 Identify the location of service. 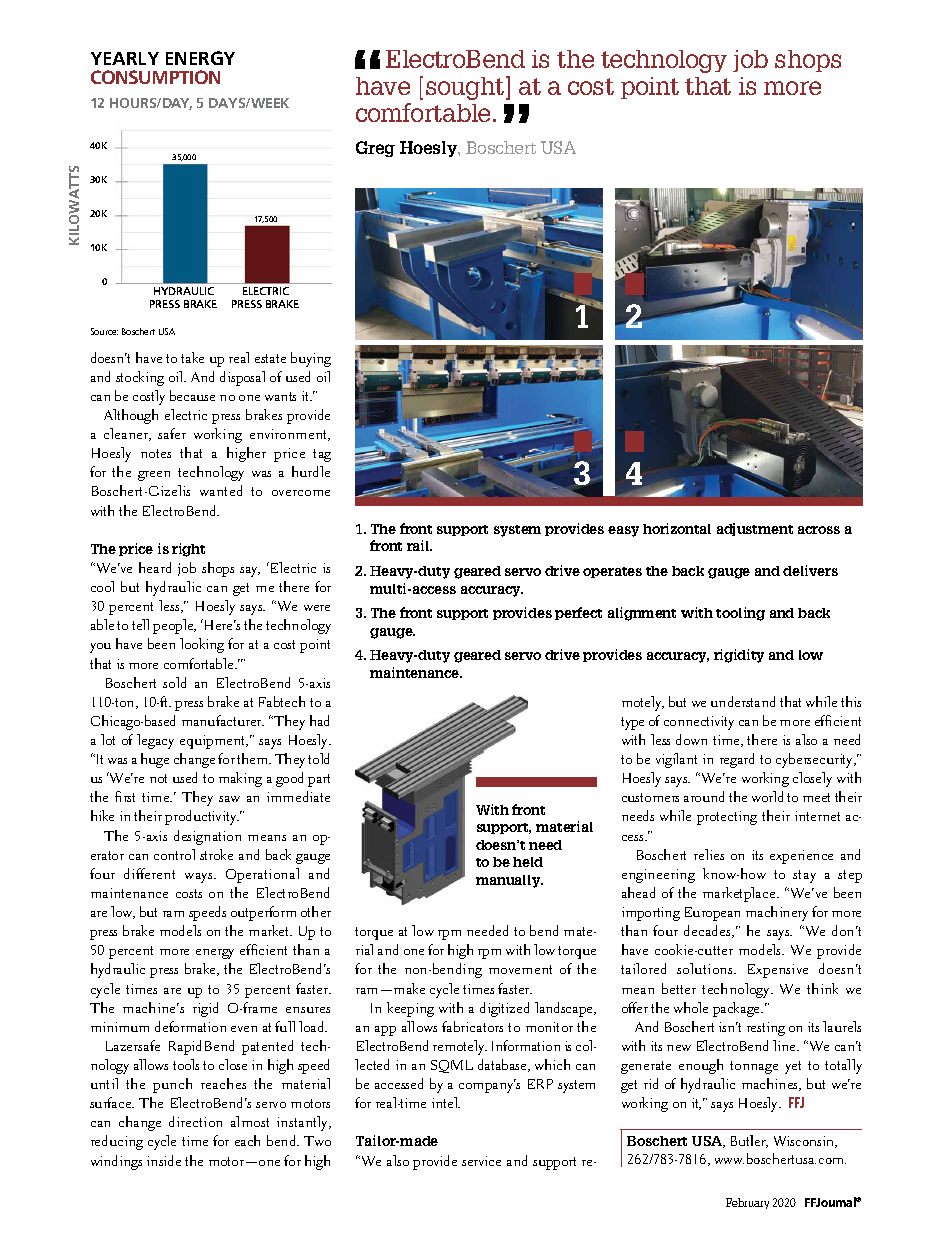
(481, 1161).
